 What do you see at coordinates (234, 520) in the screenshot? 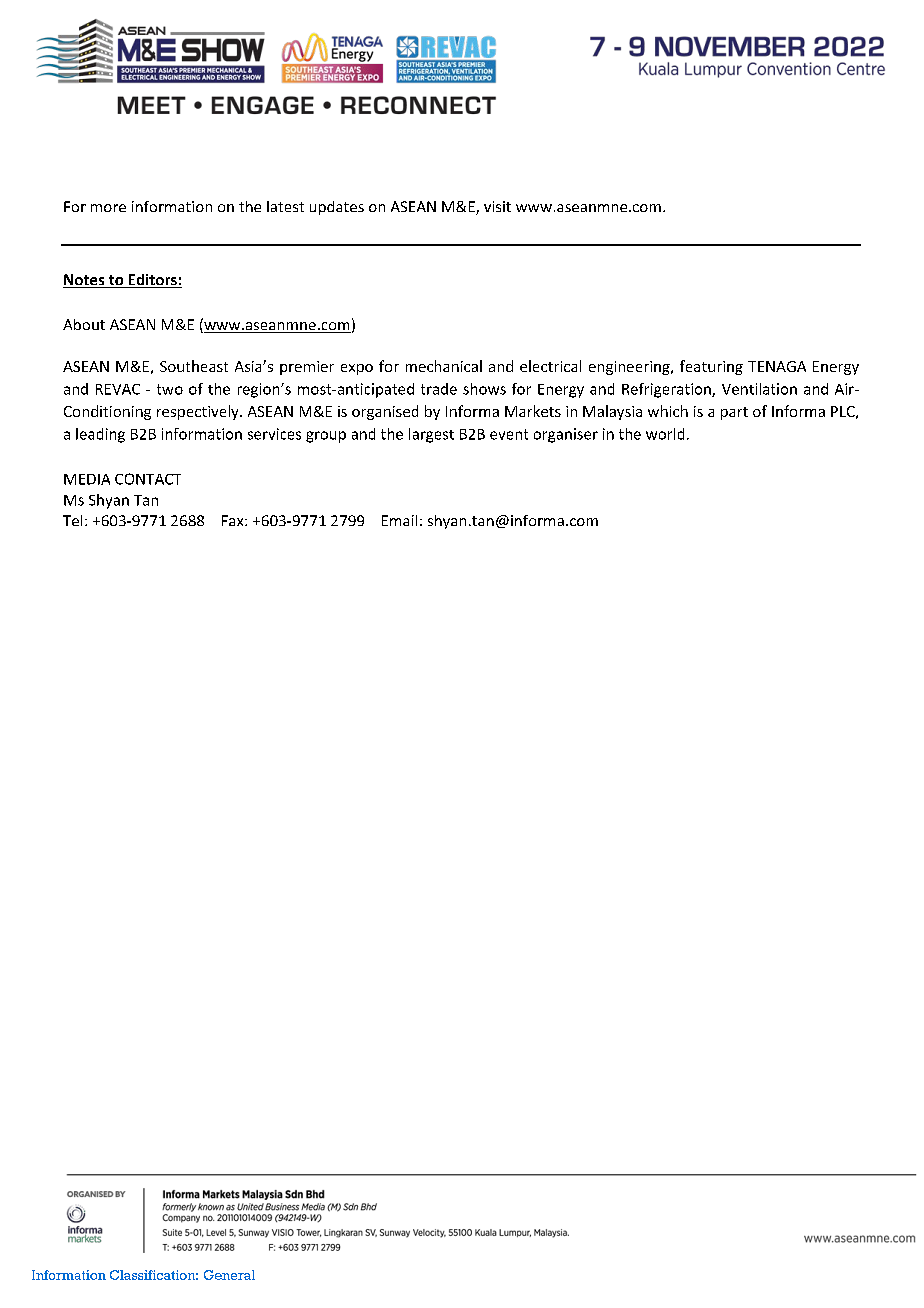
I see `Fax` at bounding box center [234, 520].
